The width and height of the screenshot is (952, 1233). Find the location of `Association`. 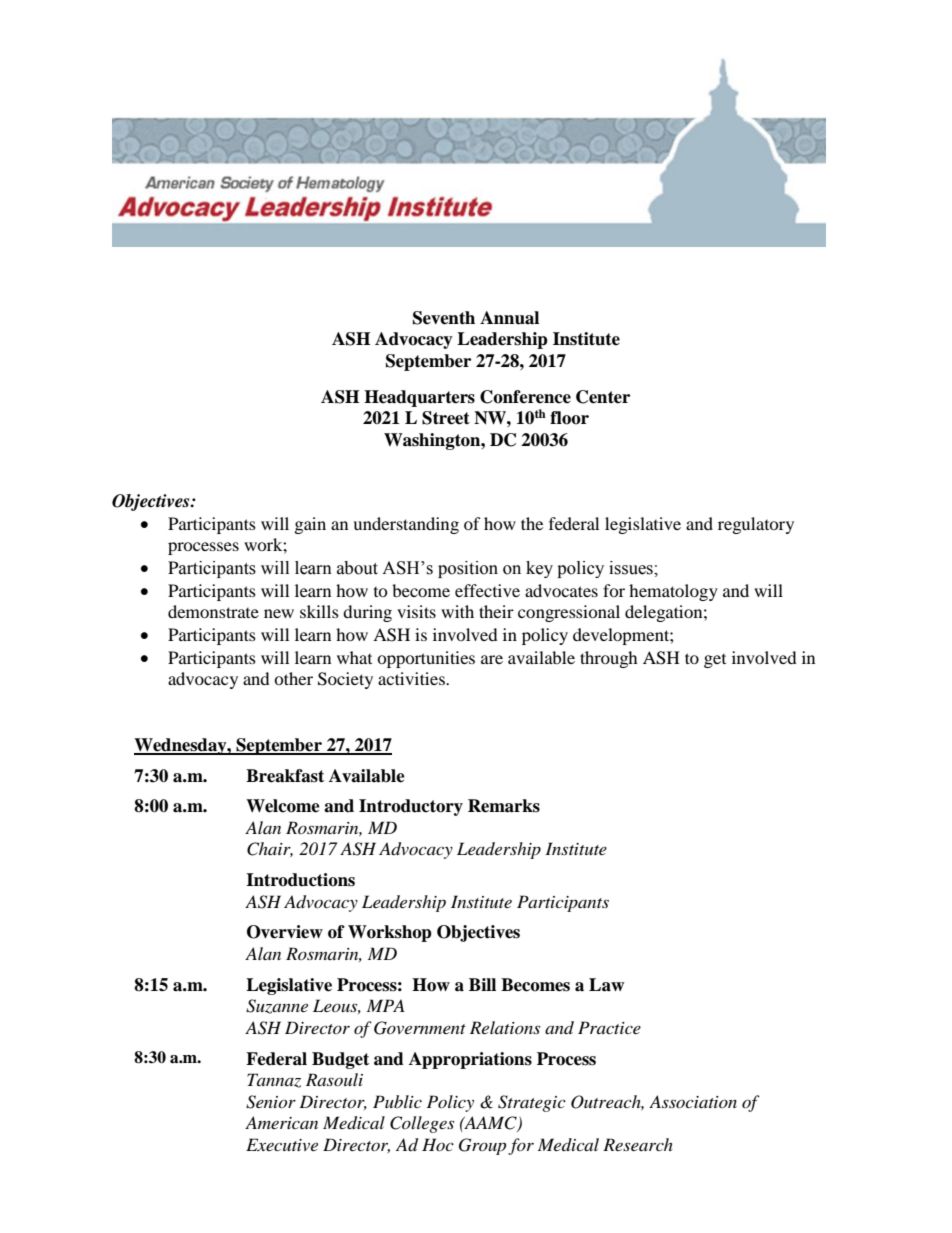

Association is located at coordinates (693, 1101).
